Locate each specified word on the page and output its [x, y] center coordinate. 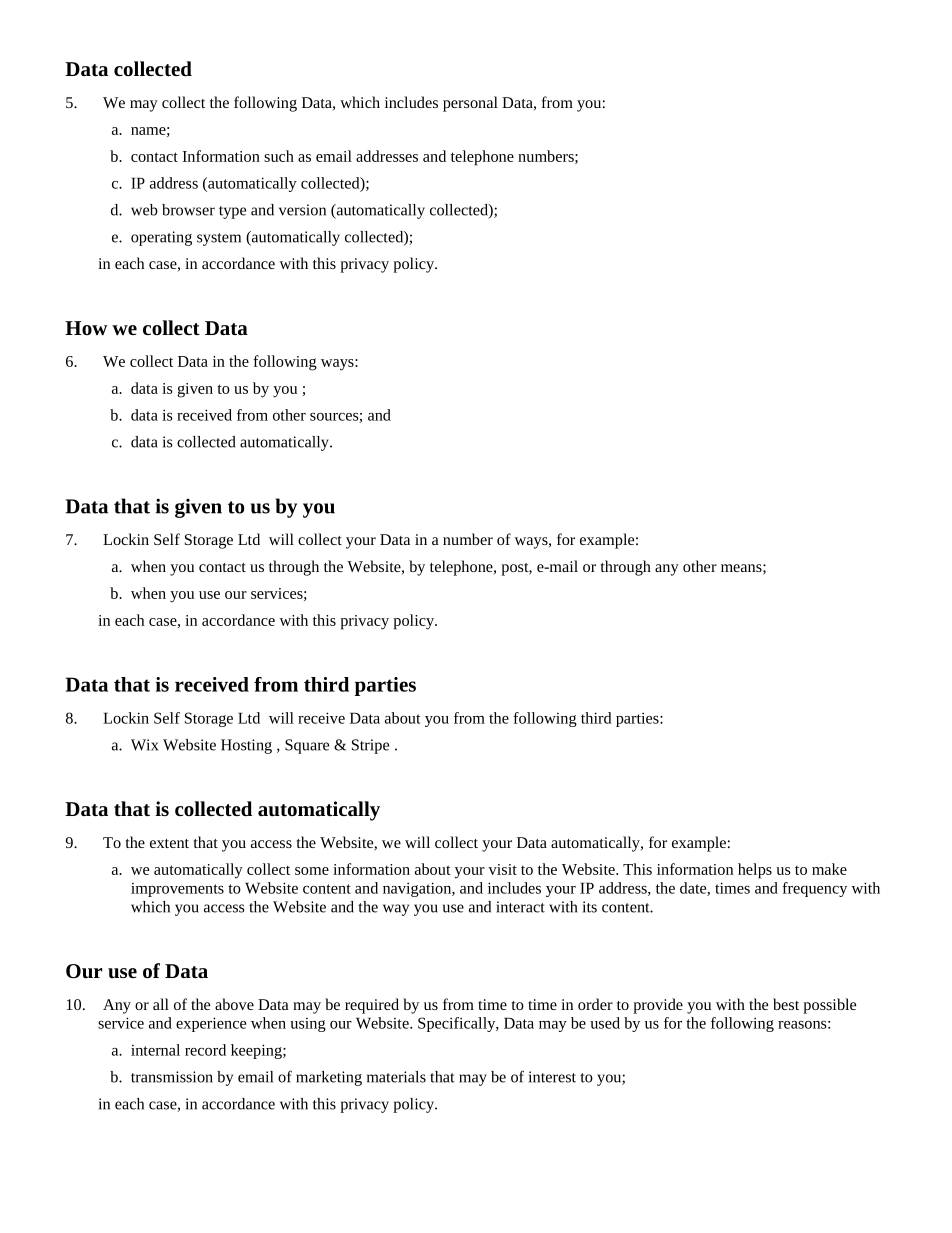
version [302, 210]
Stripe [370, 746]
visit [502, 869]
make [829, 869]
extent [169, 843]
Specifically [458, 1024]
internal [155, 1050]
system [219, 239]
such [279, 156]
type [232, 212]
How [86, 328]
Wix [144, 745]
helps [755, 871]
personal [470, 104]
